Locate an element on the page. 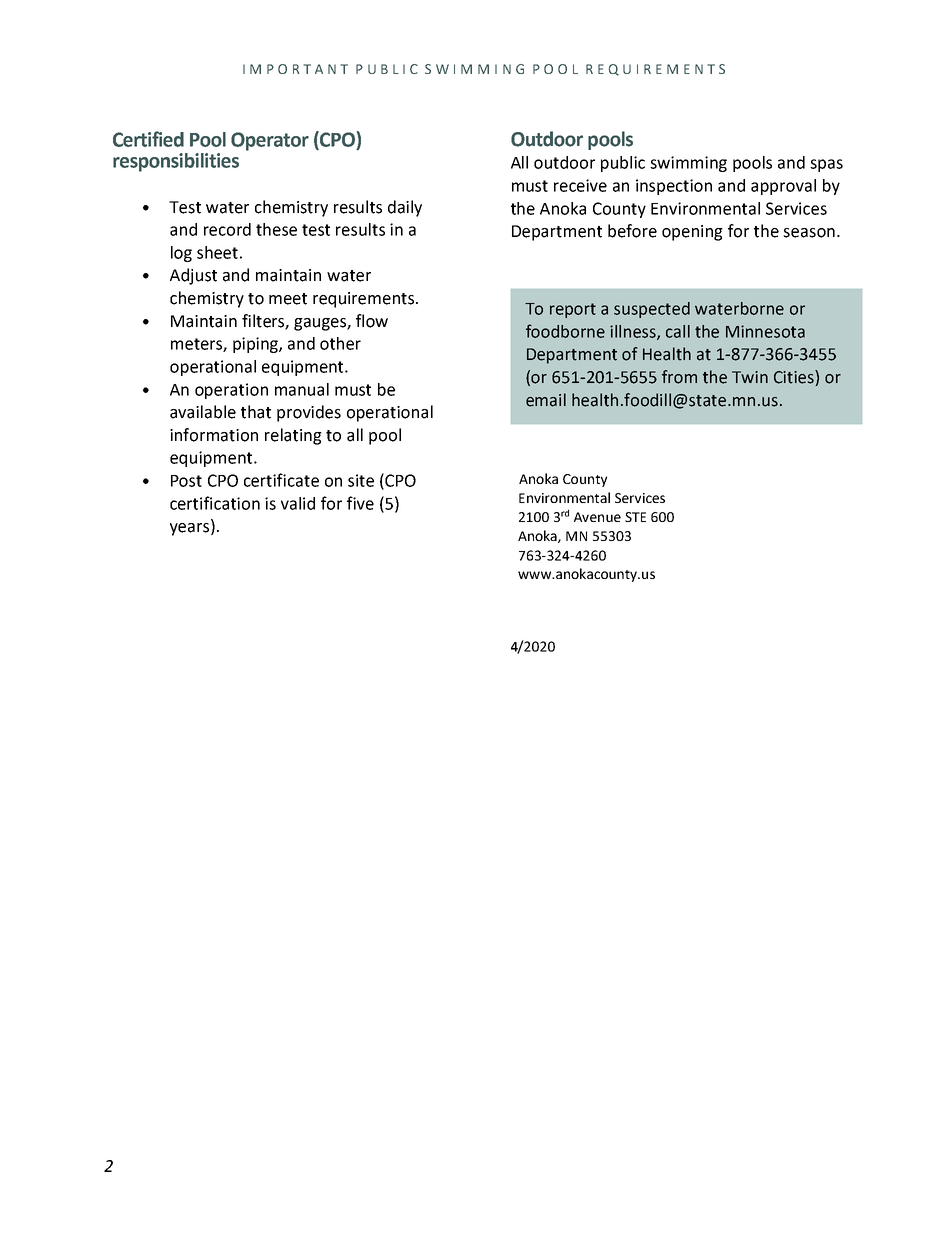 This image has height=1233, width=952. requirements is located at coordinates (363, 300).
